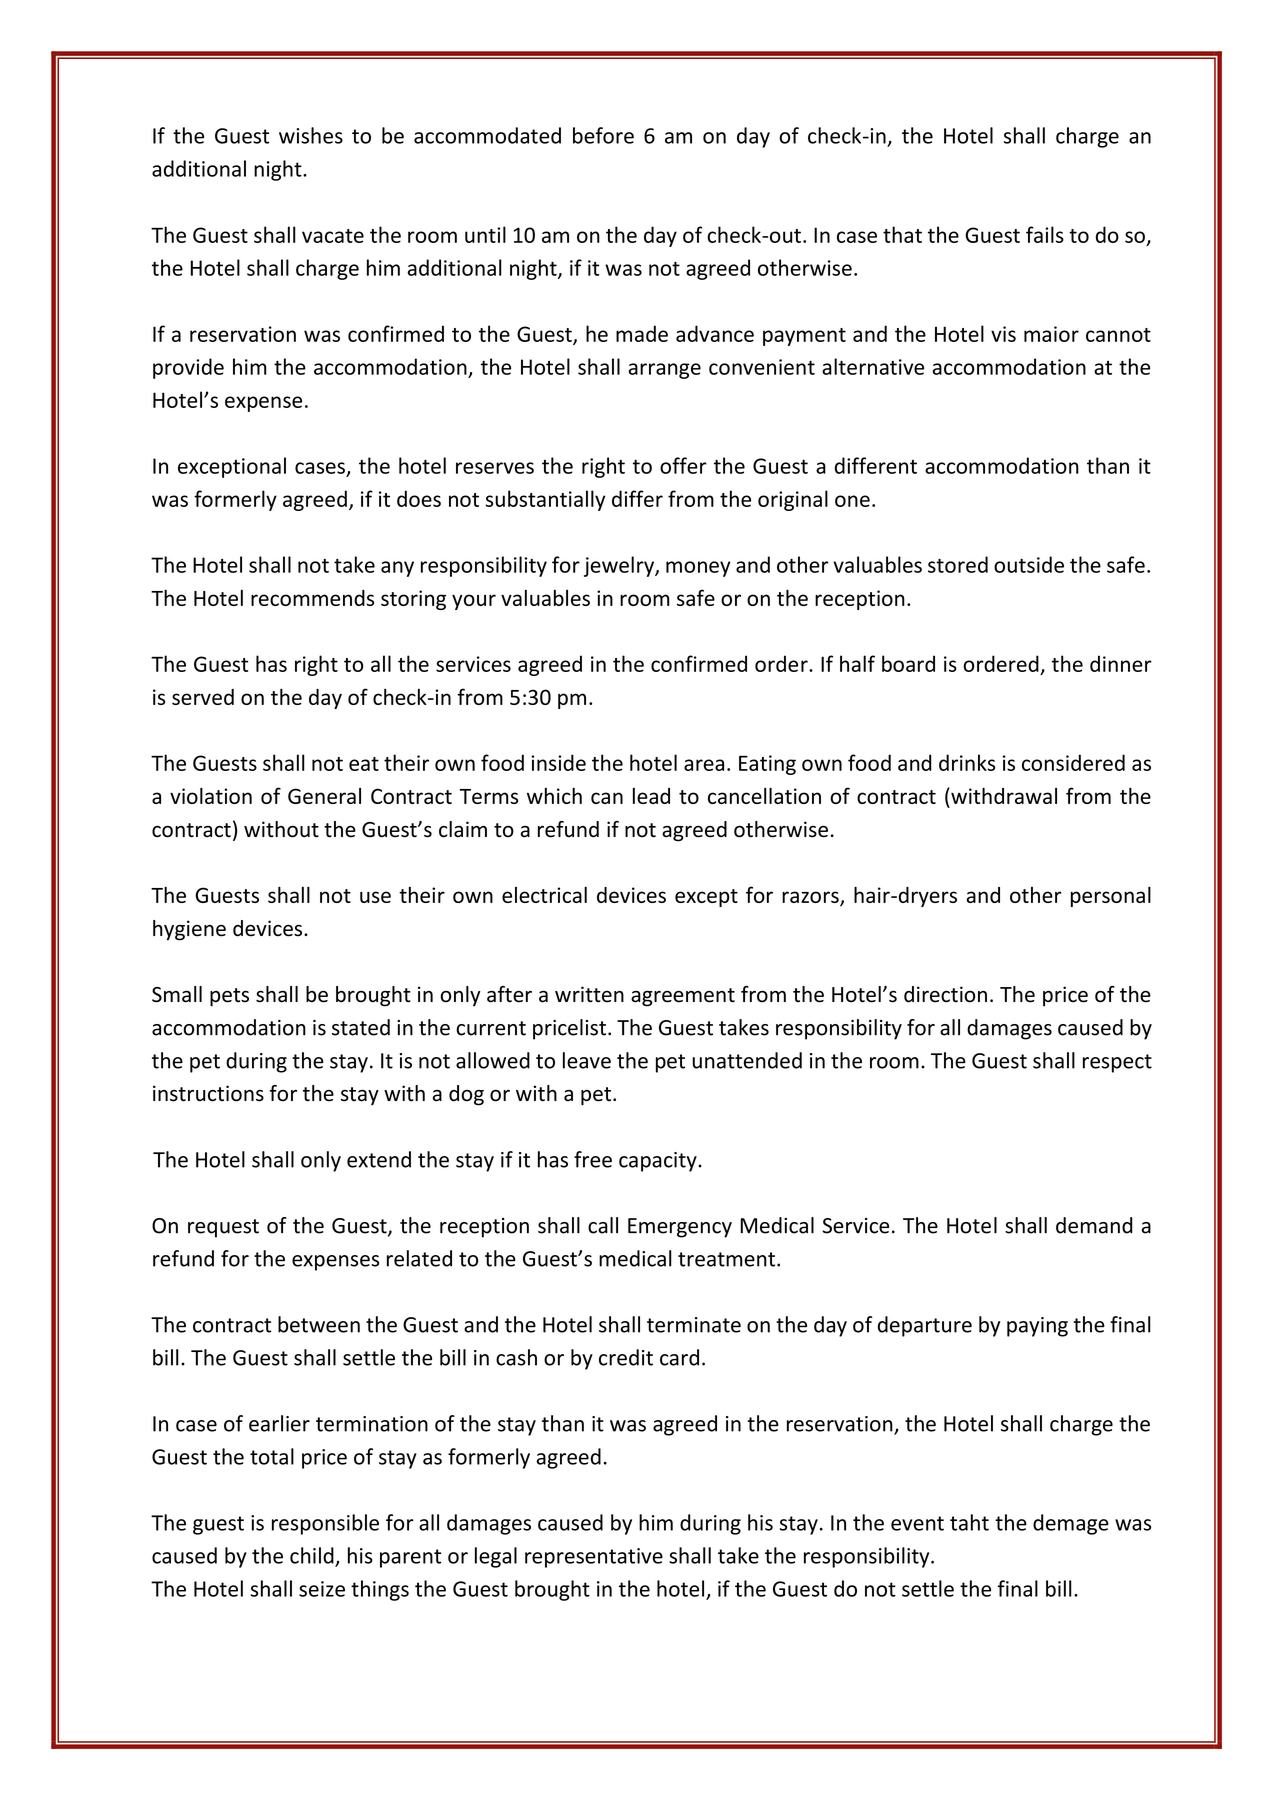 Image resolution: width=1273 pixels, height=1800 pixels. What do you see at coordinates (313, 1556) in the screenshot?
I see `child` at bounding box center [313, 1556].
